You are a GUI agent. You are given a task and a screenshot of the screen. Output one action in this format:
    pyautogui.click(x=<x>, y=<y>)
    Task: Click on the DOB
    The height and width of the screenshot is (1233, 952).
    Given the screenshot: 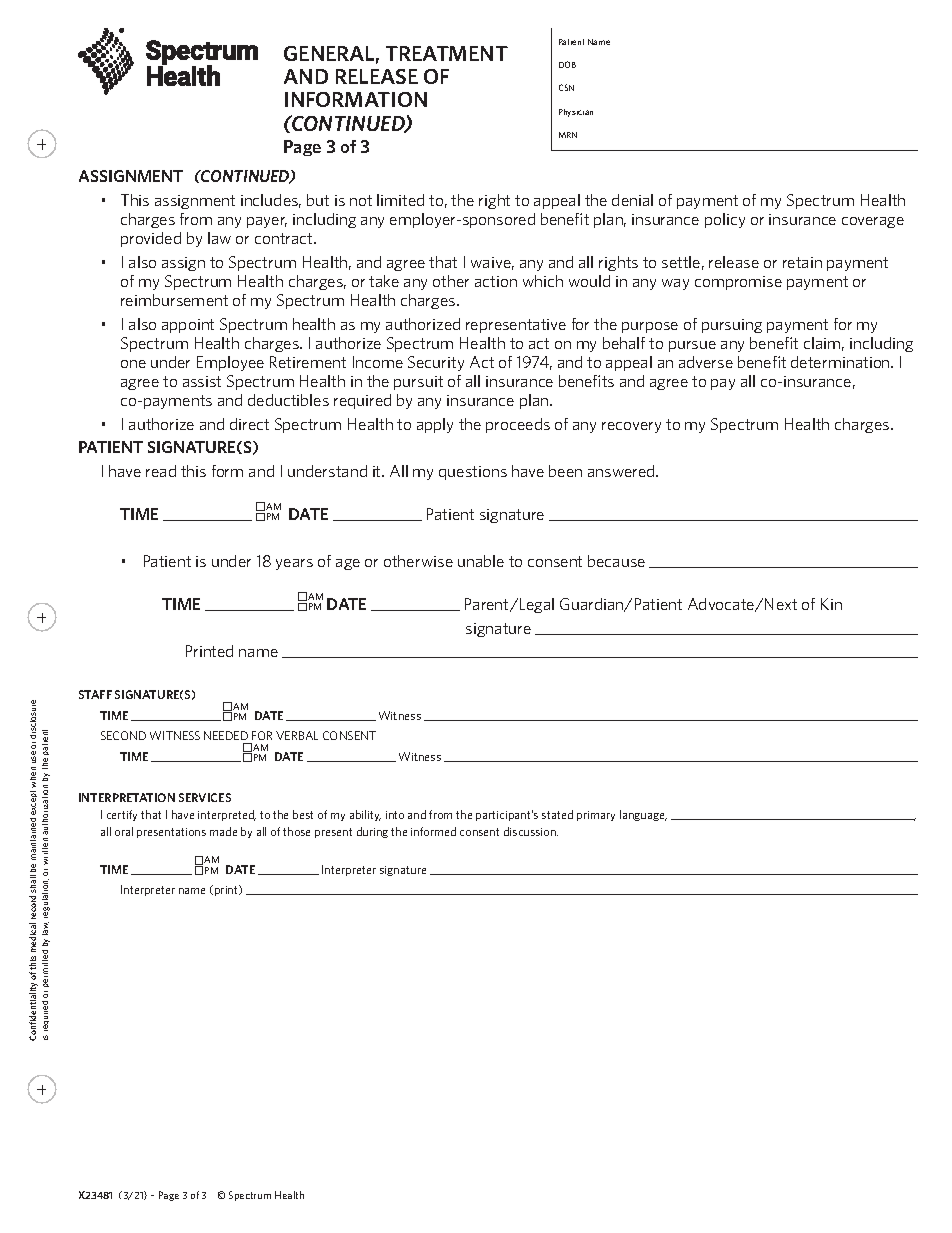 What is the action you would take?
    pyautogui.click(x=567, y=64)
